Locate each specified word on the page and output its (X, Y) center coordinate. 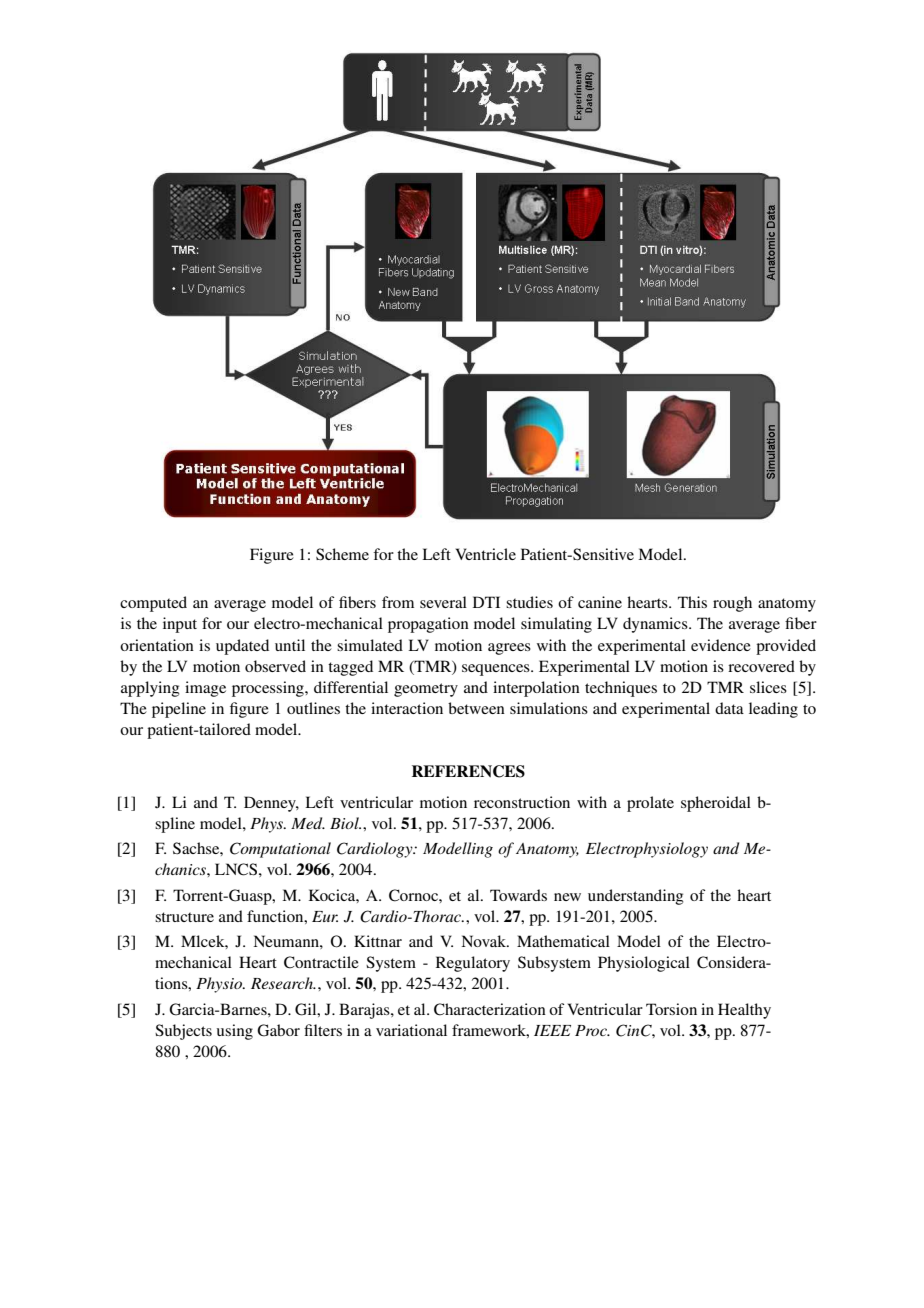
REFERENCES (468, 771)
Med (308, 823)
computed (153, 604)
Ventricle (486, 554)
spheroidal (716, 804)
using (235, 1032)
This (692, 602)
